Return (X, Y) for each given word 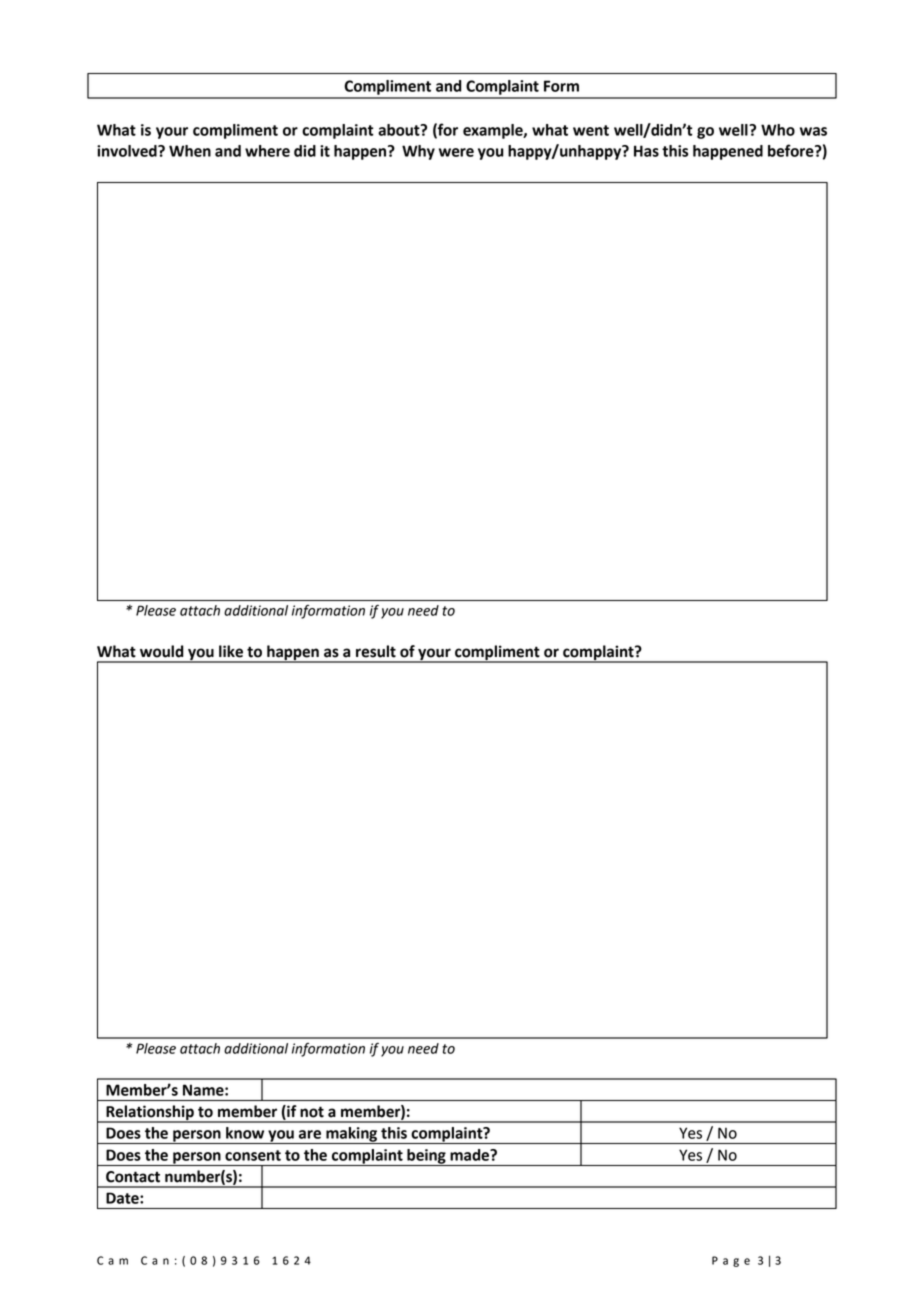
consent (253, 1155)
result (376, 651)
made (471, 1155)
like (231, 651)
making (352, 1135)
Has (646, 151)
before (792, 150)
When (190, 151)
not (312, 1112)
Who (778, 130)
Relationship (150, 1114)
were (456, 152)
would (162, 651)
